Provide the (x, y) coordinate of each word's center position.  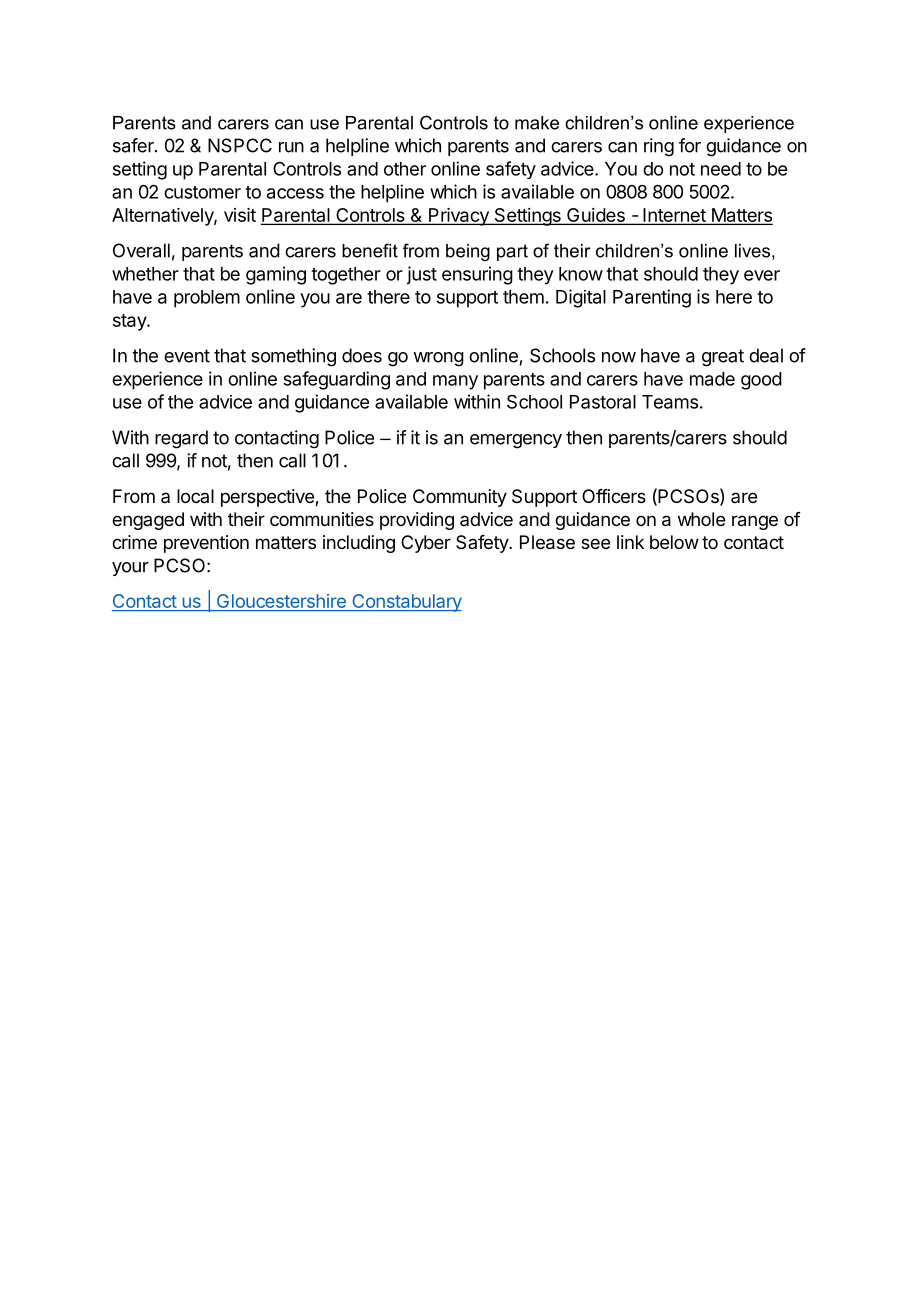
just (422, 275)
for (690, 145)
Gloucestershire (281, 602)
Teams (670, 402)
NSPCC (240, 145)
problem (207, 299)
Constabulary (406, 603)
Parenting (652, 298)
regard (181, 439)
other (405, 169)
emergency (516, 441)
